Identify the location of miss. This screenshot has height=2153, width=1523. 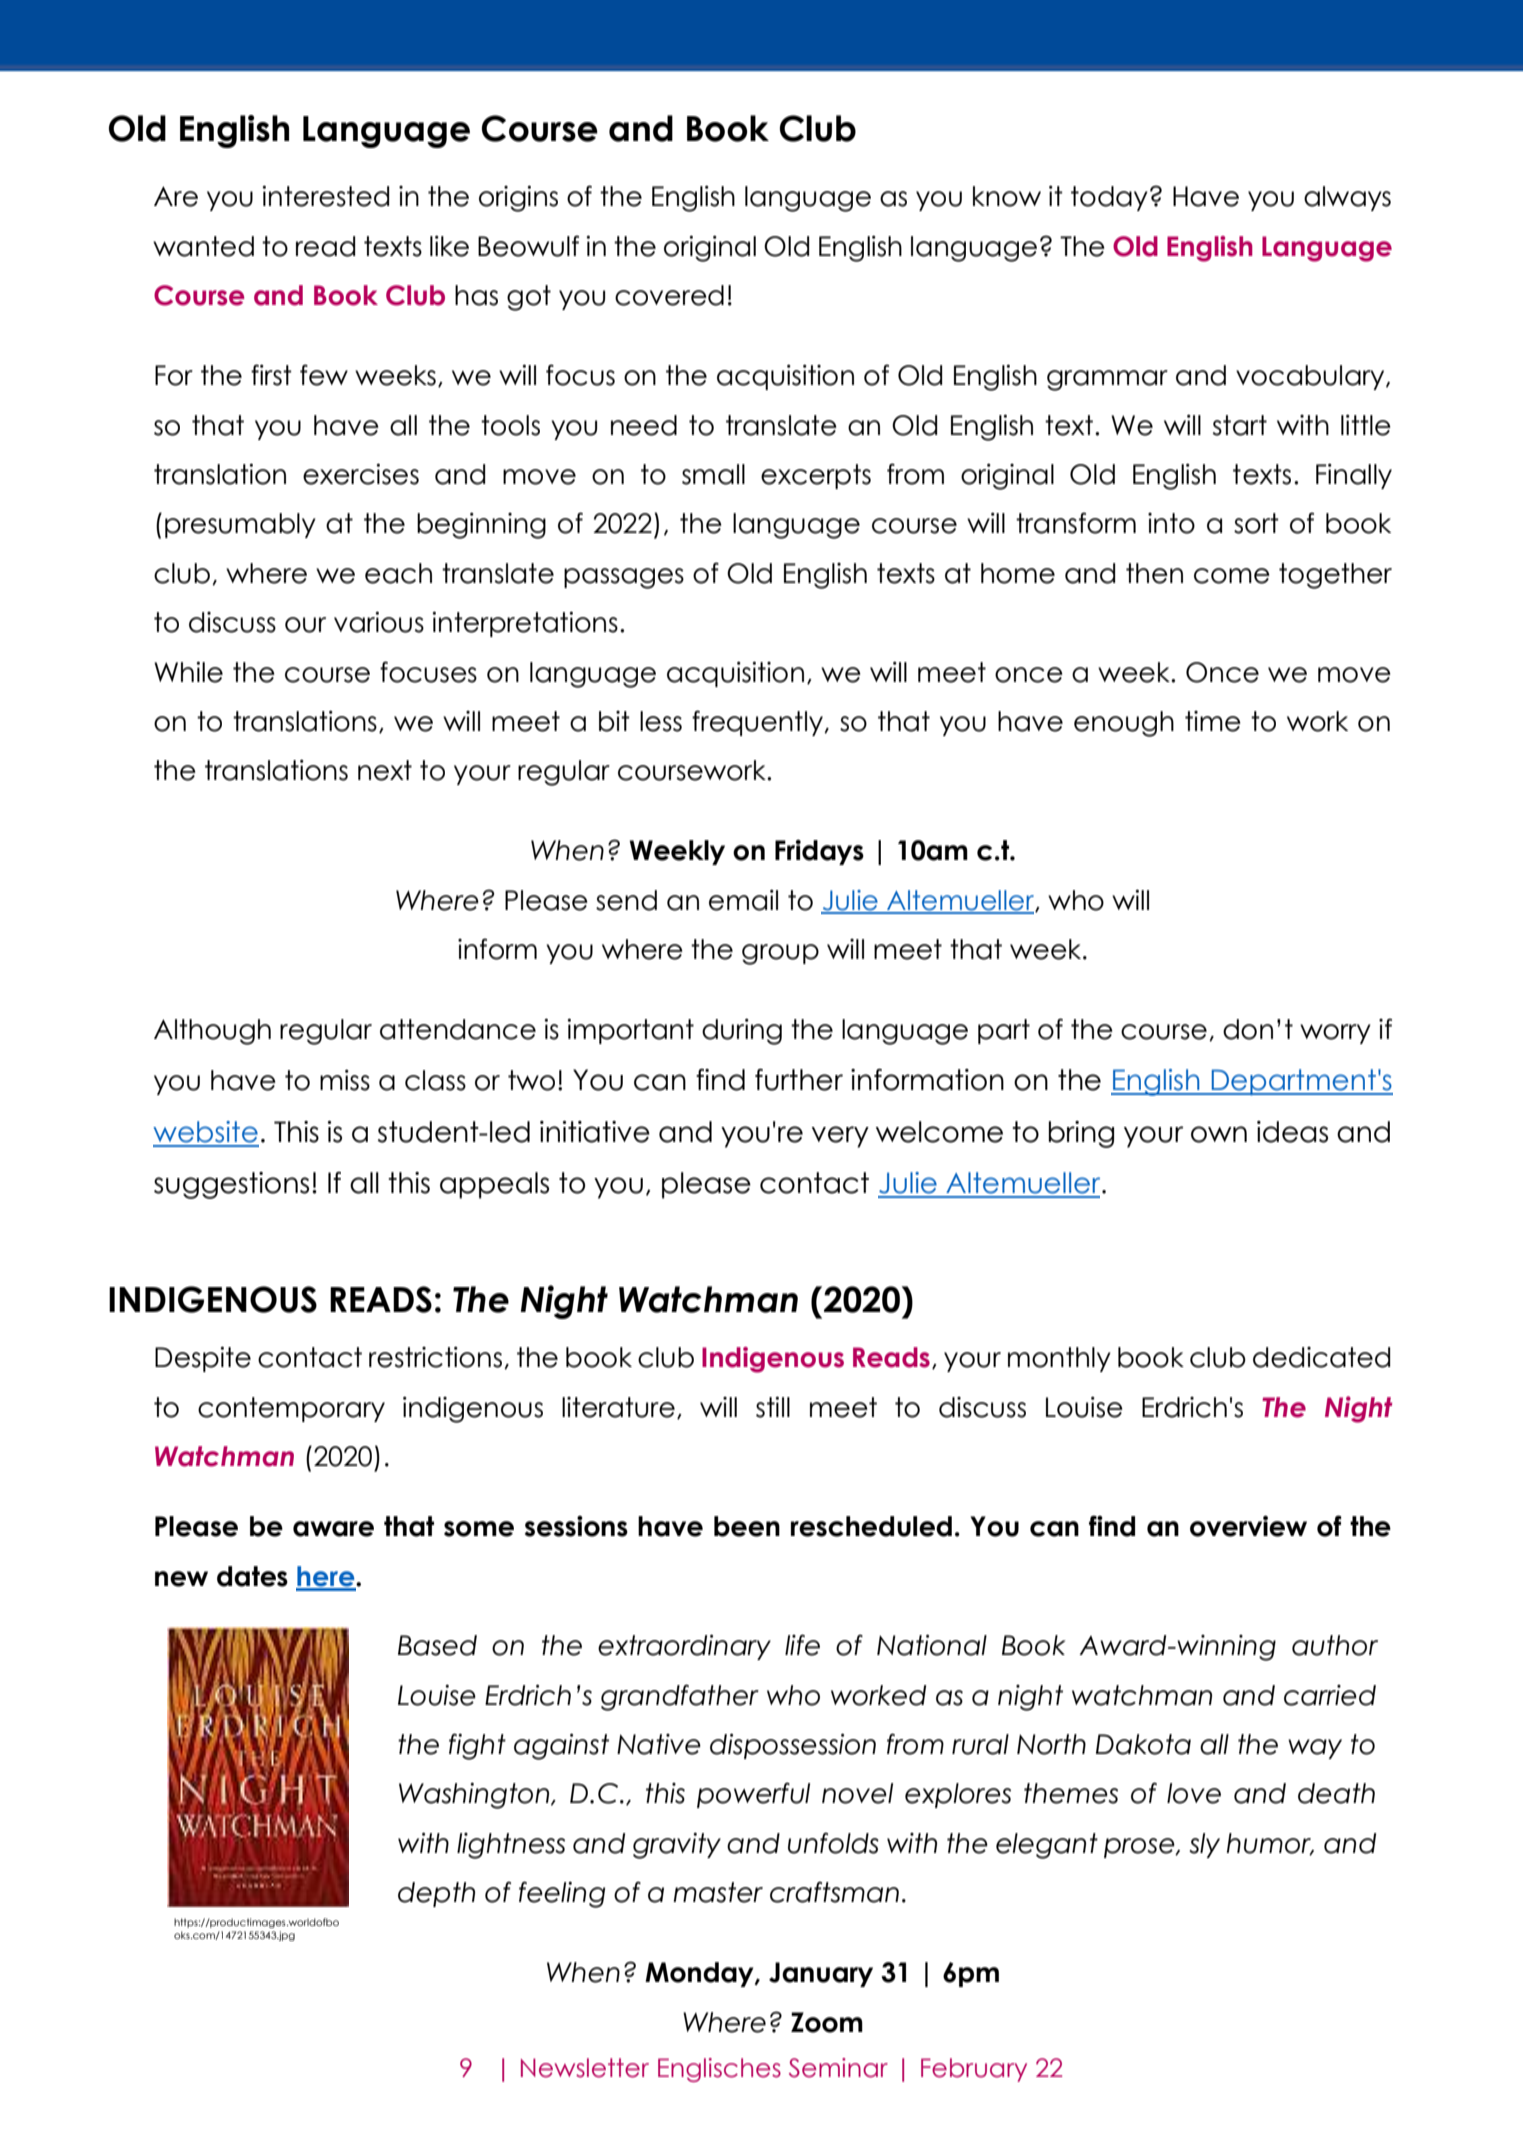
(345, 1080).
